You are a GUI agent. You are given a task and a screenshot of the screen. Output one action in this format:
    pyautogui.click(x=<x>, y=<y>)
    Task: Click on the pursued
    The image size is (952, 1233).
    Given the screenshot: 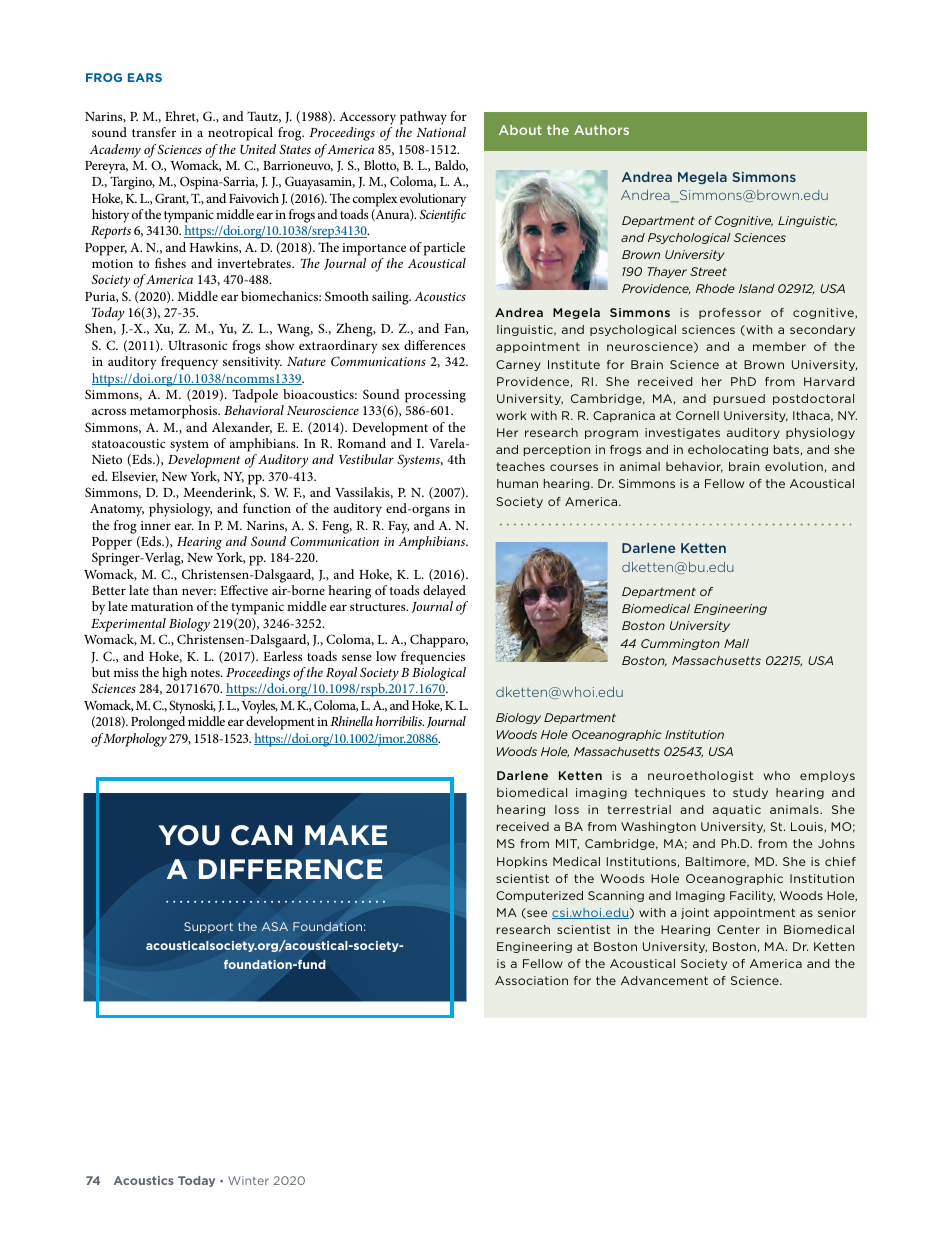 What is the action you would take?
    pyautogui.click(x=739, y=399)
